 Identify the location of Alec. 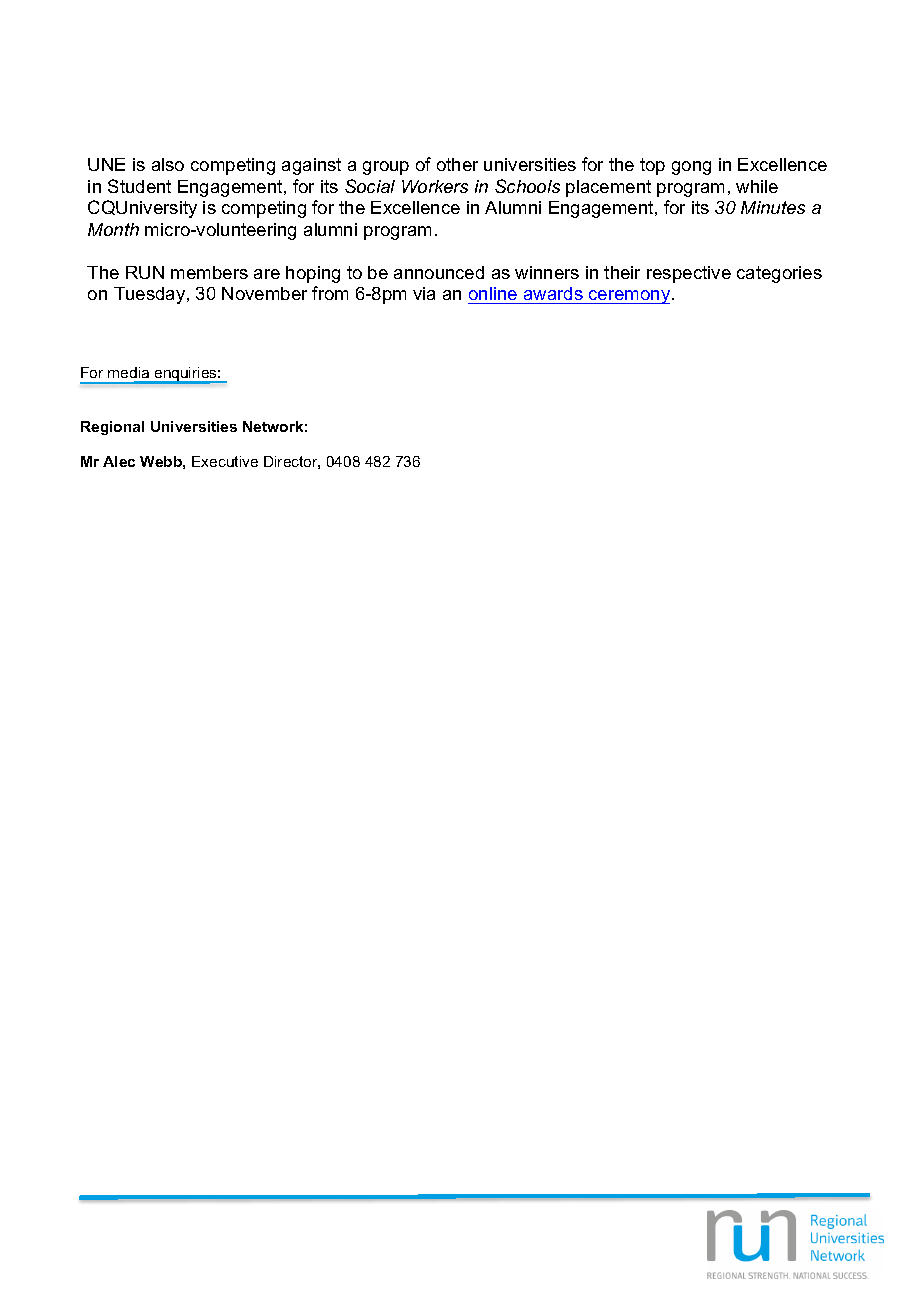
(119, 461).
